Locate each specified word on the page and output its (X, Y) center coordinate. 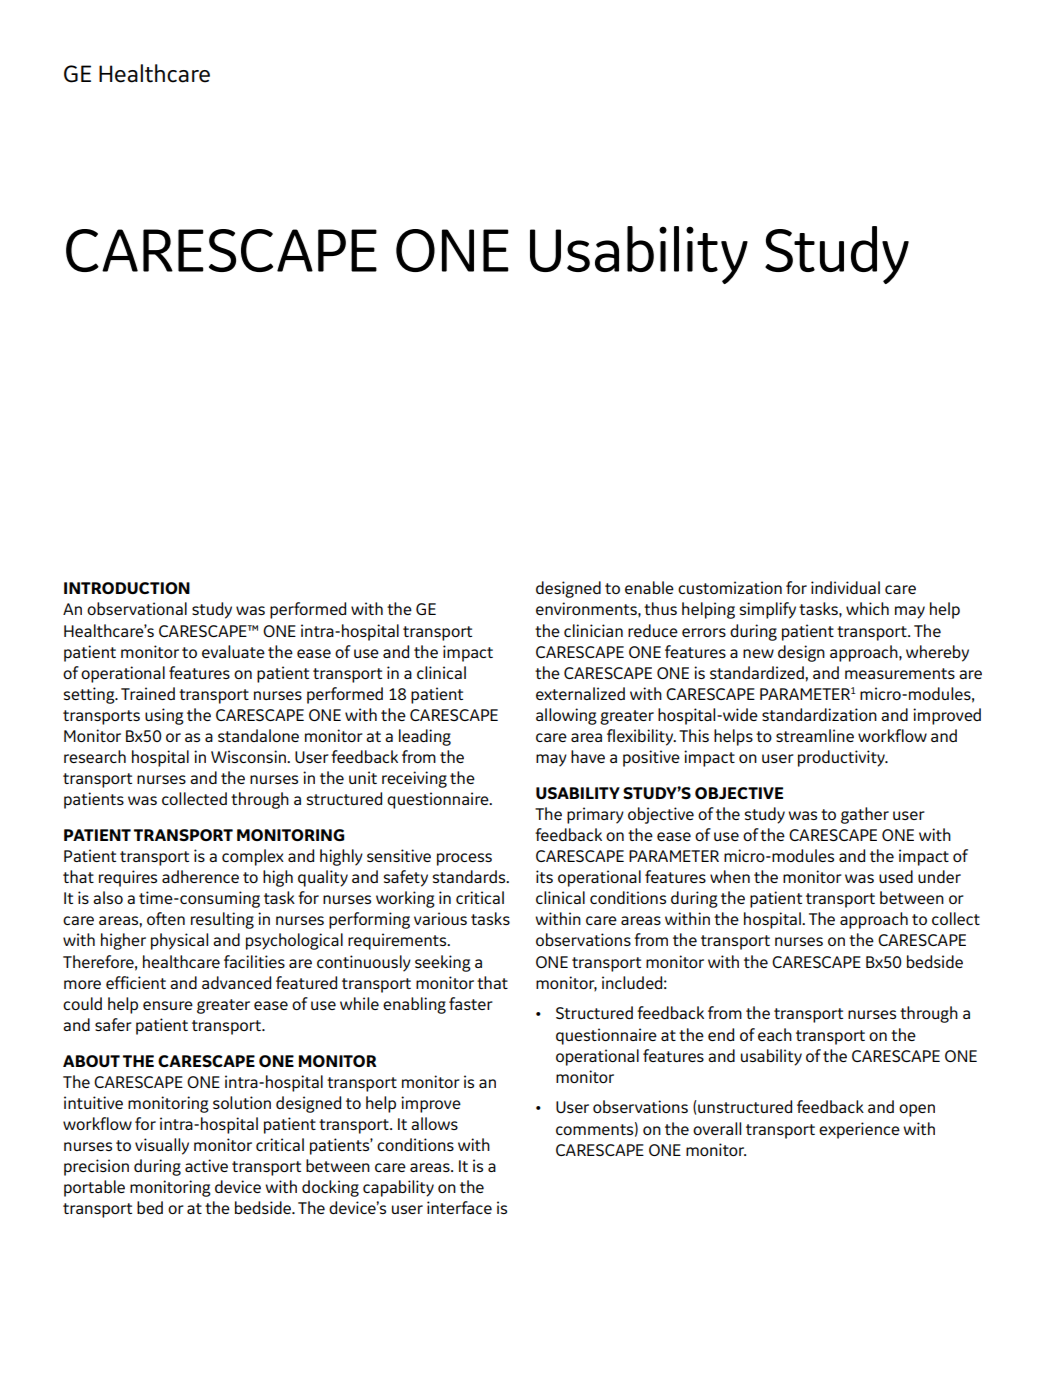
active (206, 1165)
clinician (593, 630)
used (896, 876)
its (544, 876)
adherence (200, 876)
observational (137, 608)
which (867, 608)
